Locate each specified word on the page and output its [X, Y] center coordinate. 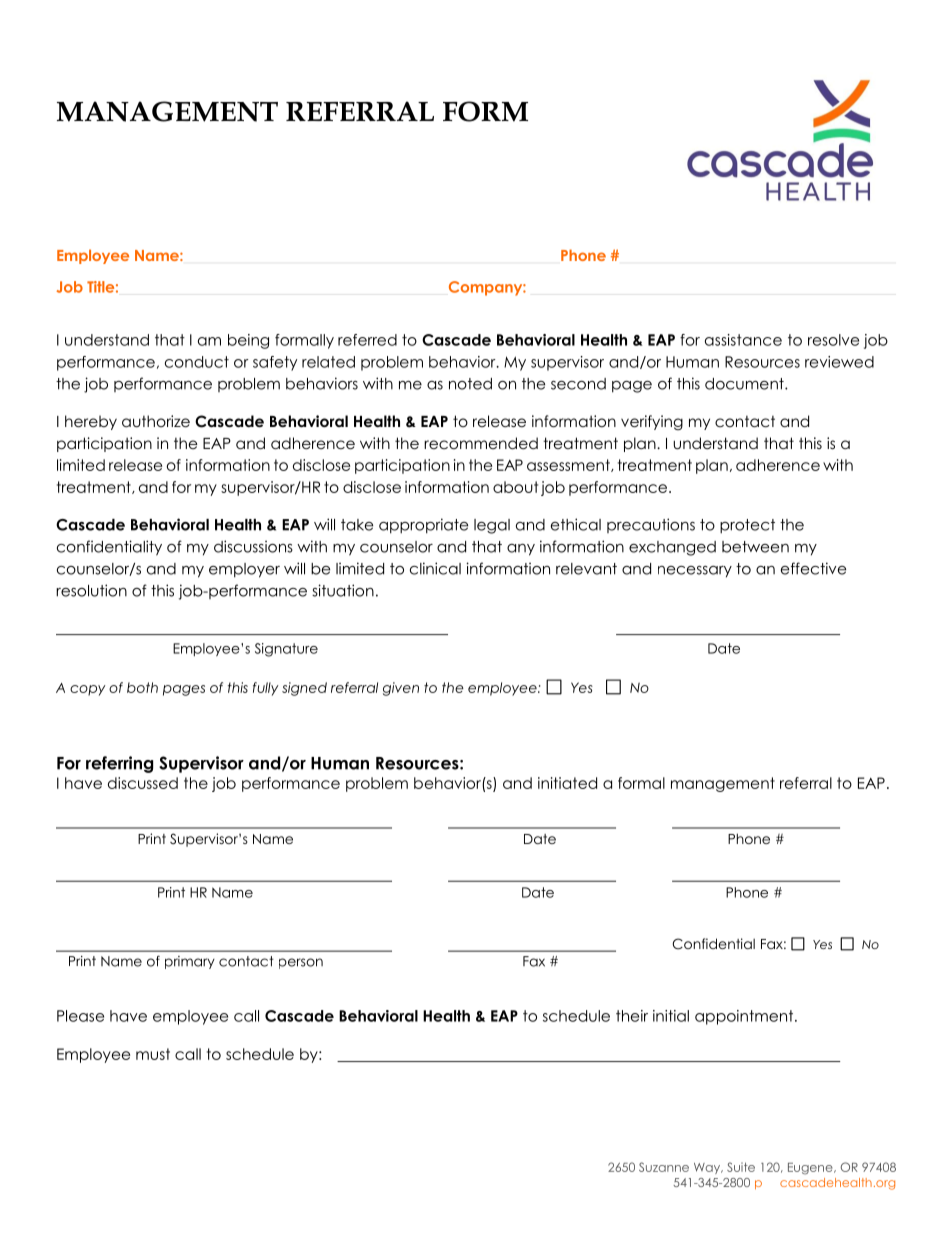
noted [470, 384]
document [745, 384]
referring [119, 764]
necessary [695, 572]
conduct [197, 362]
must [153, 1054]
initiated [567, 783]
